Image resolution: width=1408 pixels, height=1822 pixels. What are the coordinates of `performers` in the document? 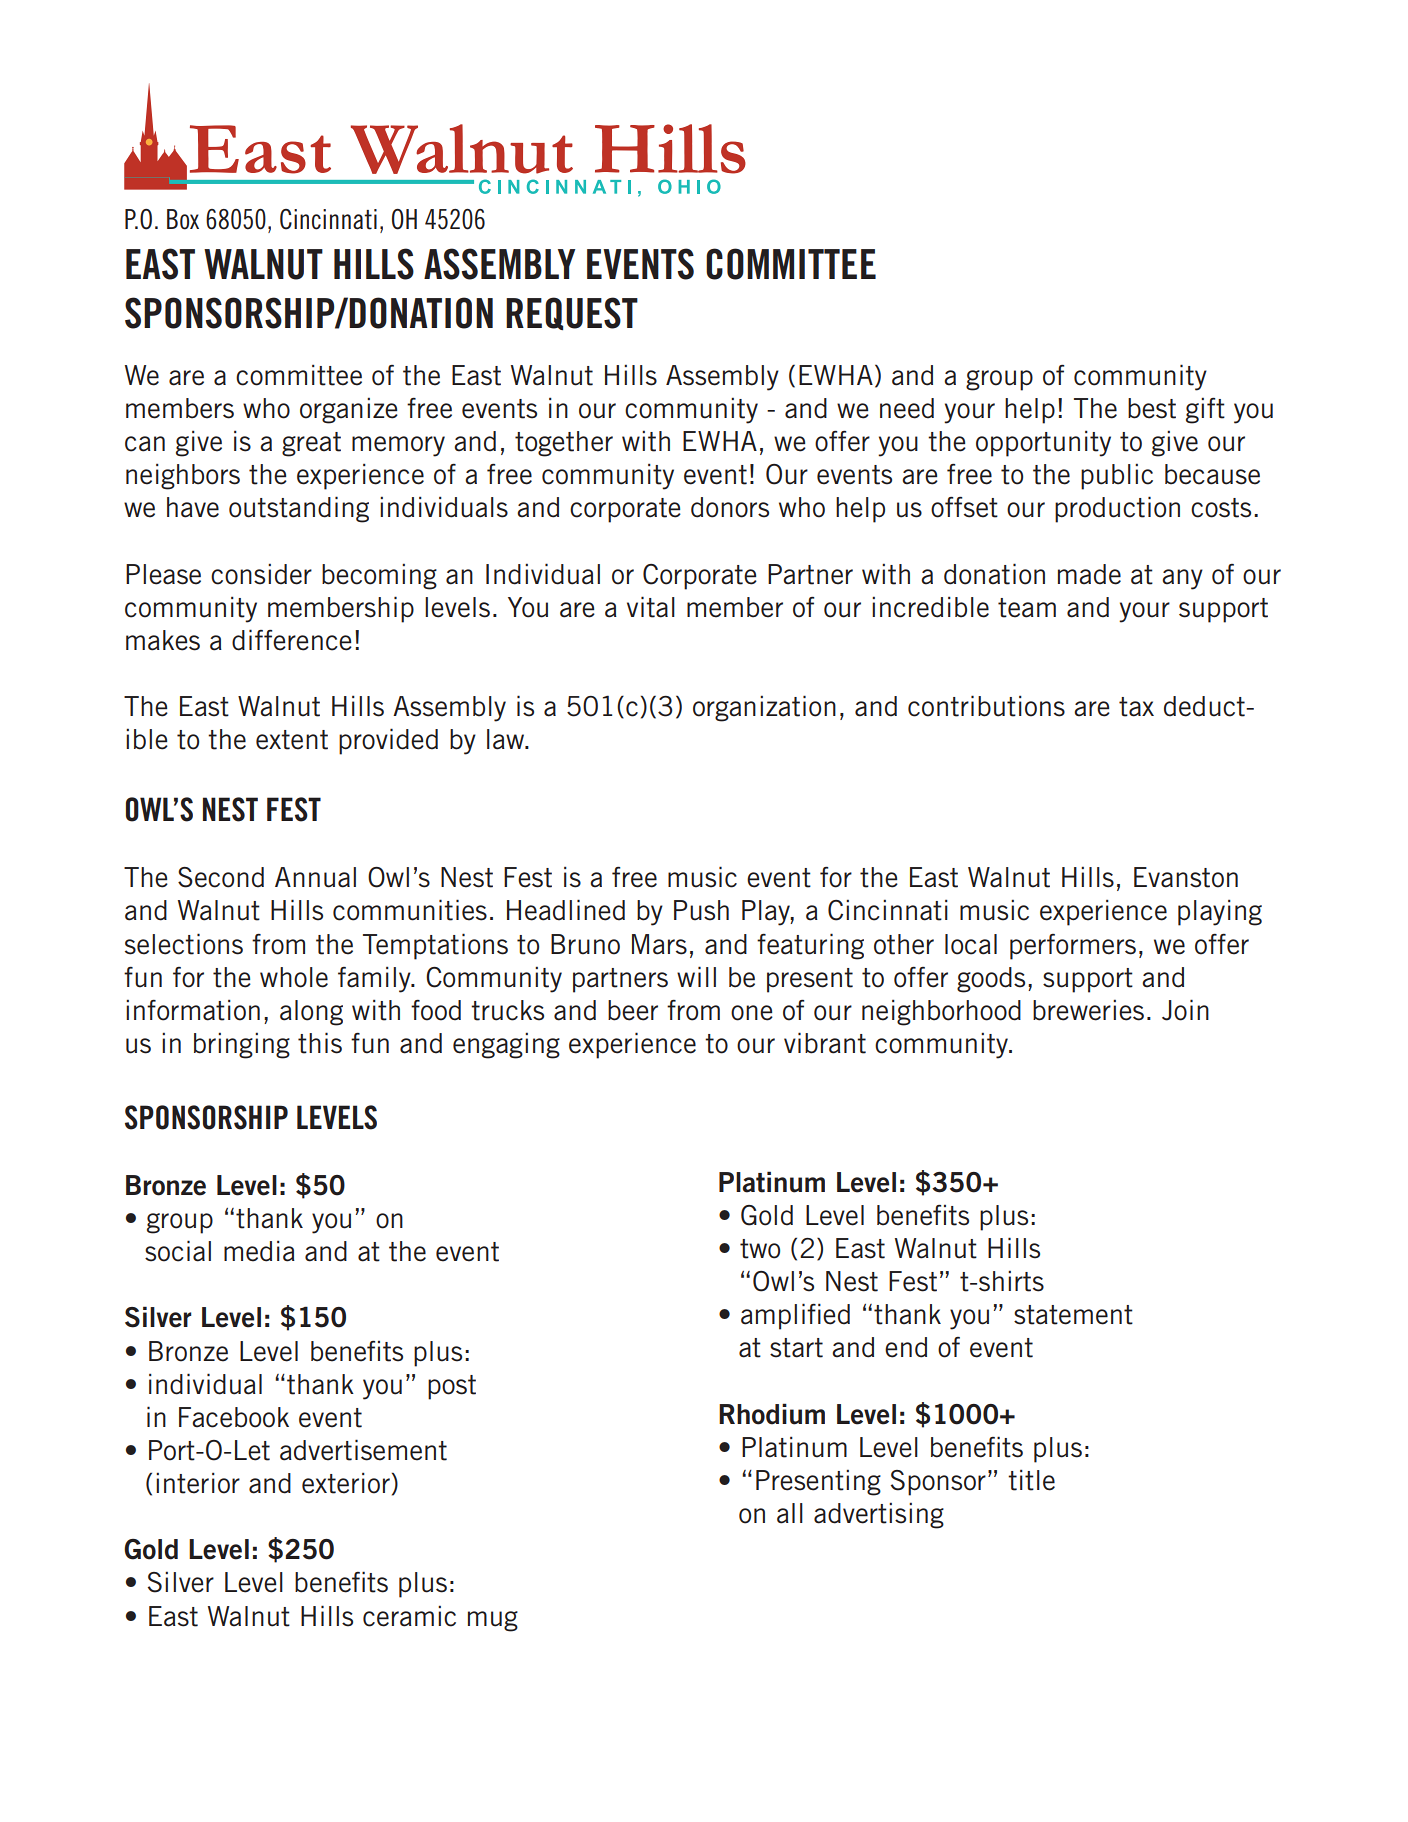 It's located at (1073, 947).
